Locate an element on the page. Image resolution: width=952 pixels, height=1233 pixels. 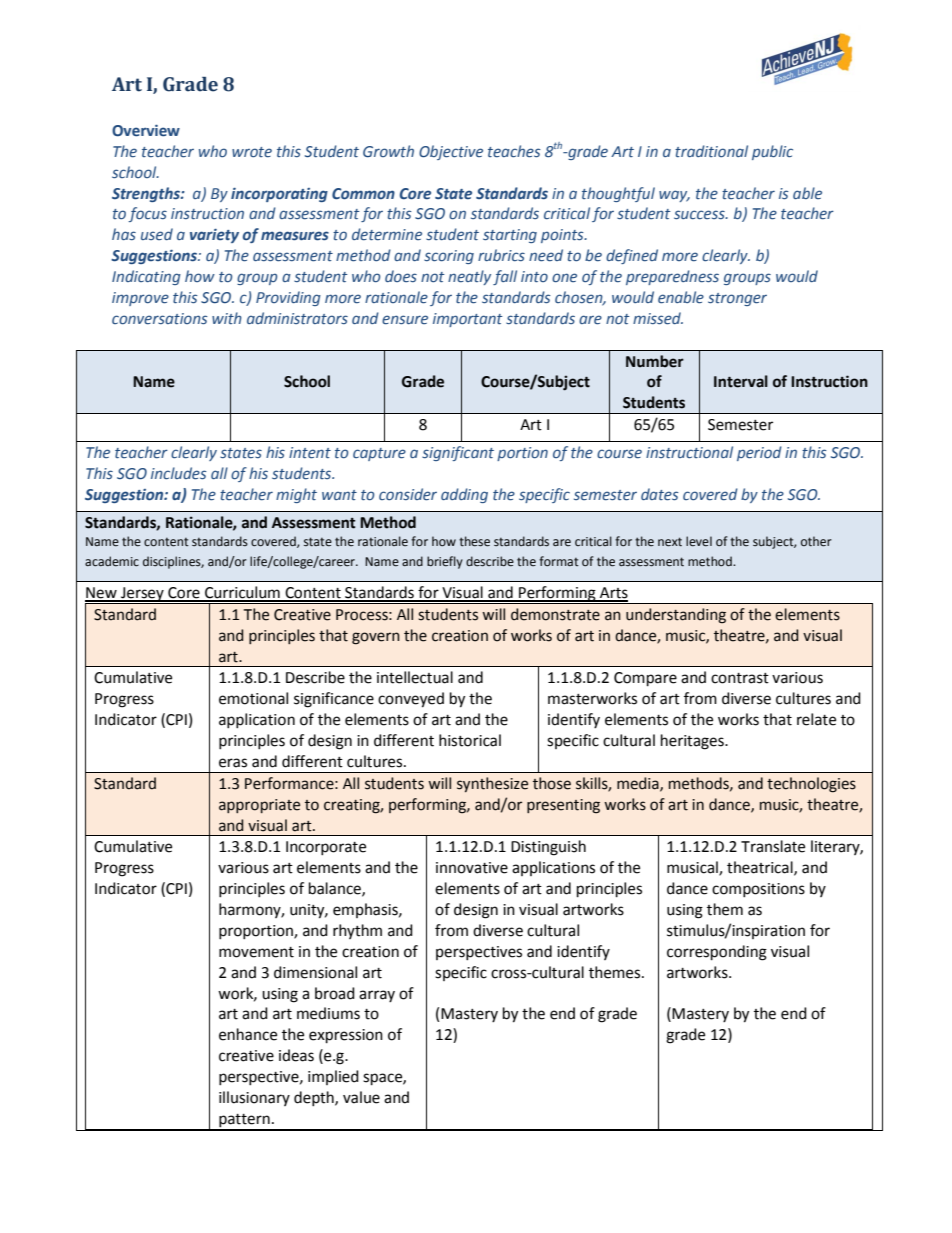
traditional is located at coordinates (711, 151).
